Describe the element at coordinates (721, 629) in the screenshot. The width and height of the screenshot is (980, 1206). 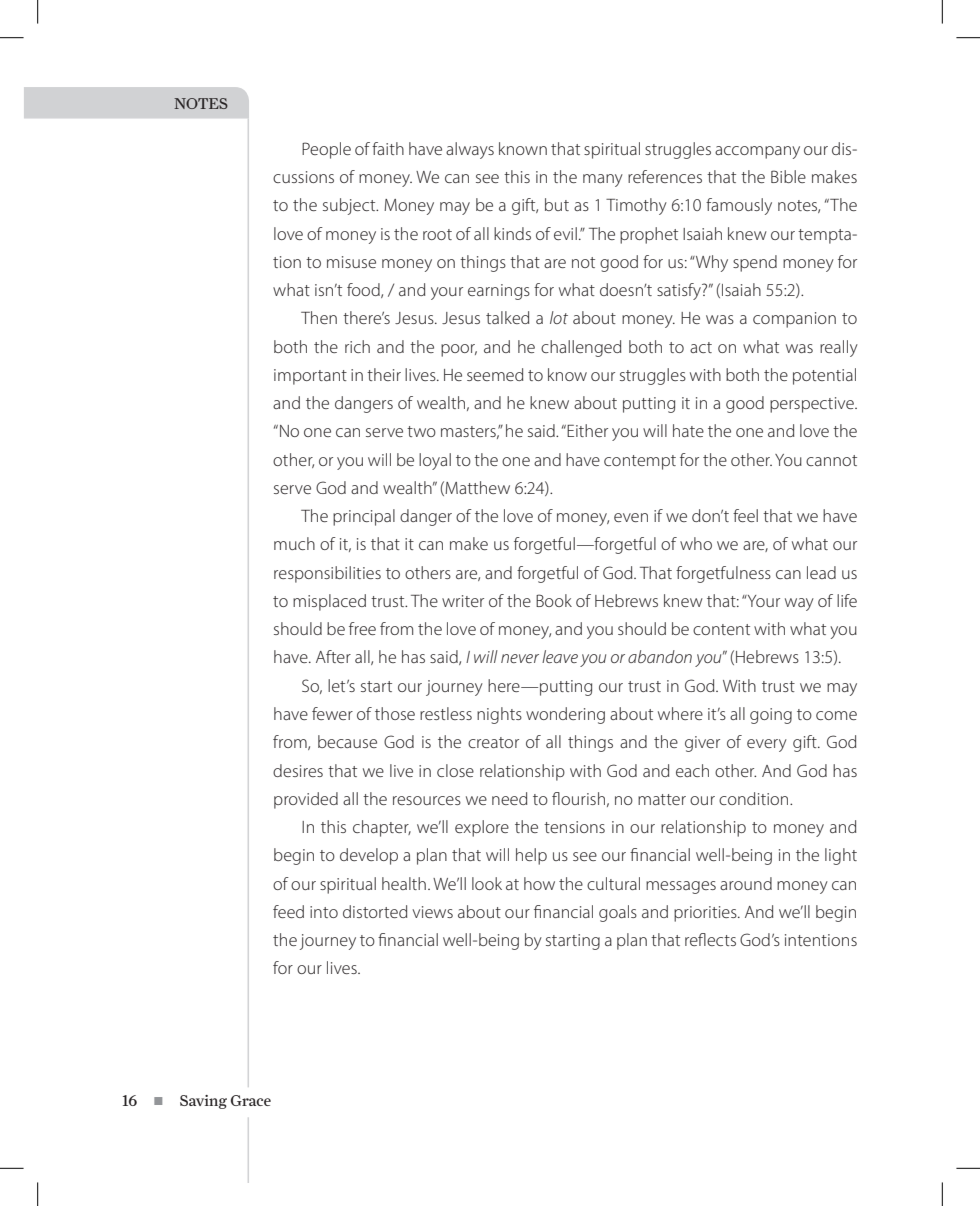
I see `content` at that location.
